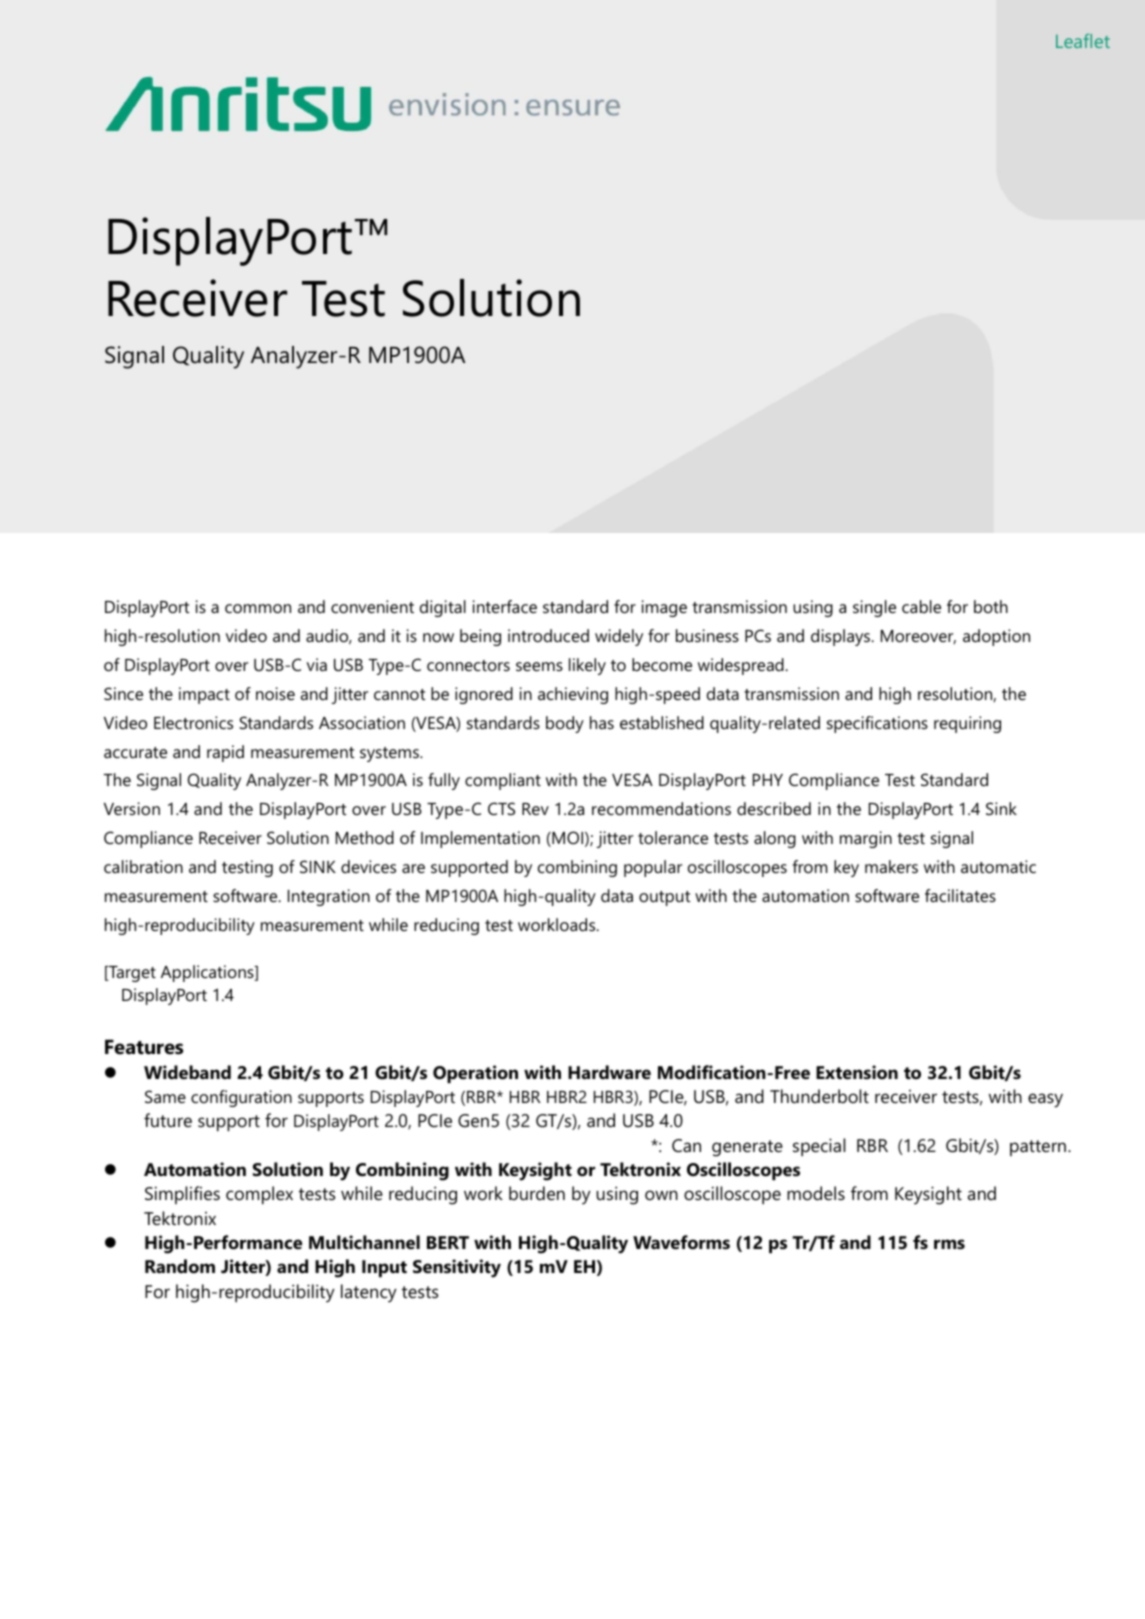 This screenshot has width=1145, height=1619. What do you see at coordinates (208, 973) in the screenshot?
I see `Applications` at bounding box center [208, 973].
